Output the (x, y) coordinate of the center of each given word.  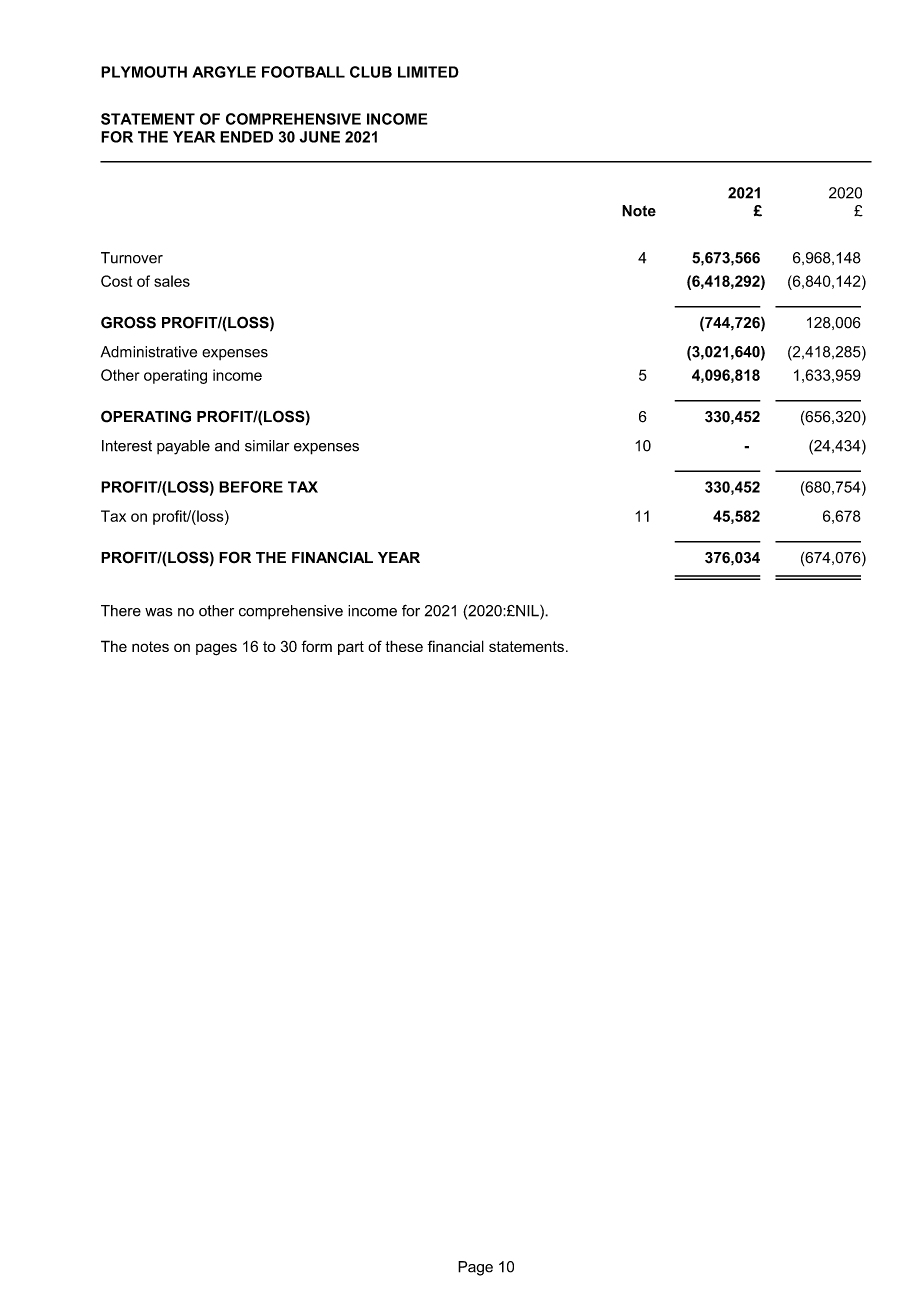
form (316, 646)
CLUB (371, 72)
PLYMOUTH (144, 72)
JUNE (319, 137)
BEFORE (251, 487)
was (159, 612)
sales (172, 281)
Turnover (132, 258)
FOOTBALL (303, 72)
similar (267, 446)
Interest (127, 446)
